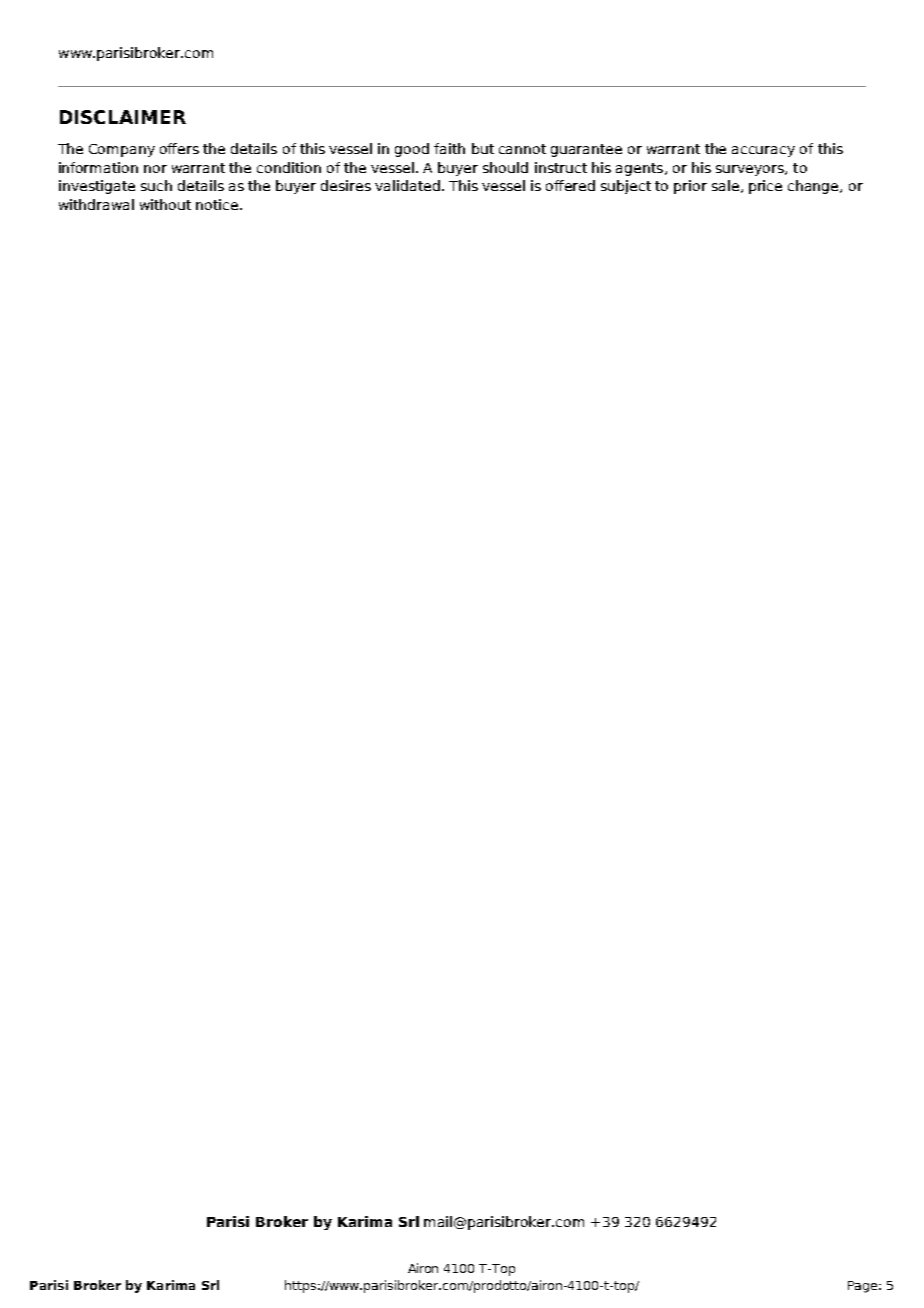  What do you see at coordinates (155, 169) in the screenshot?
I see `nor` at bounding box center [155, 169].
